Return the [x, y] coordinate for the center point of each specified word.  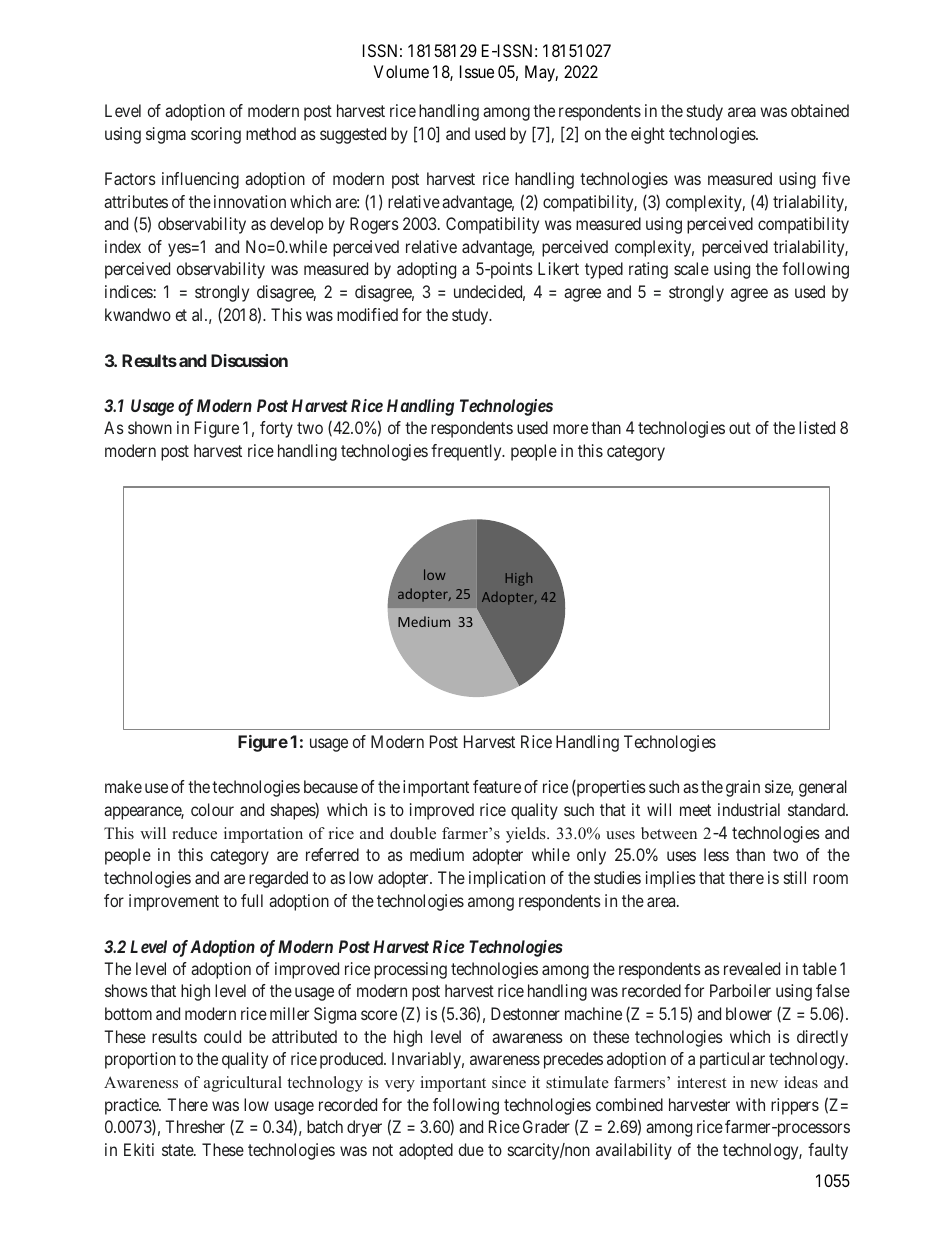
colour [212, 809]
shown [150, 427]
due [471, 1149]
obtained [820, 110]
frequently [467, 452]
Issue [477, 71]
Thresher [195, 1126]
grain [743, 788]
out [740, 428]
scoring [216, 135]
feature [497, 786]
